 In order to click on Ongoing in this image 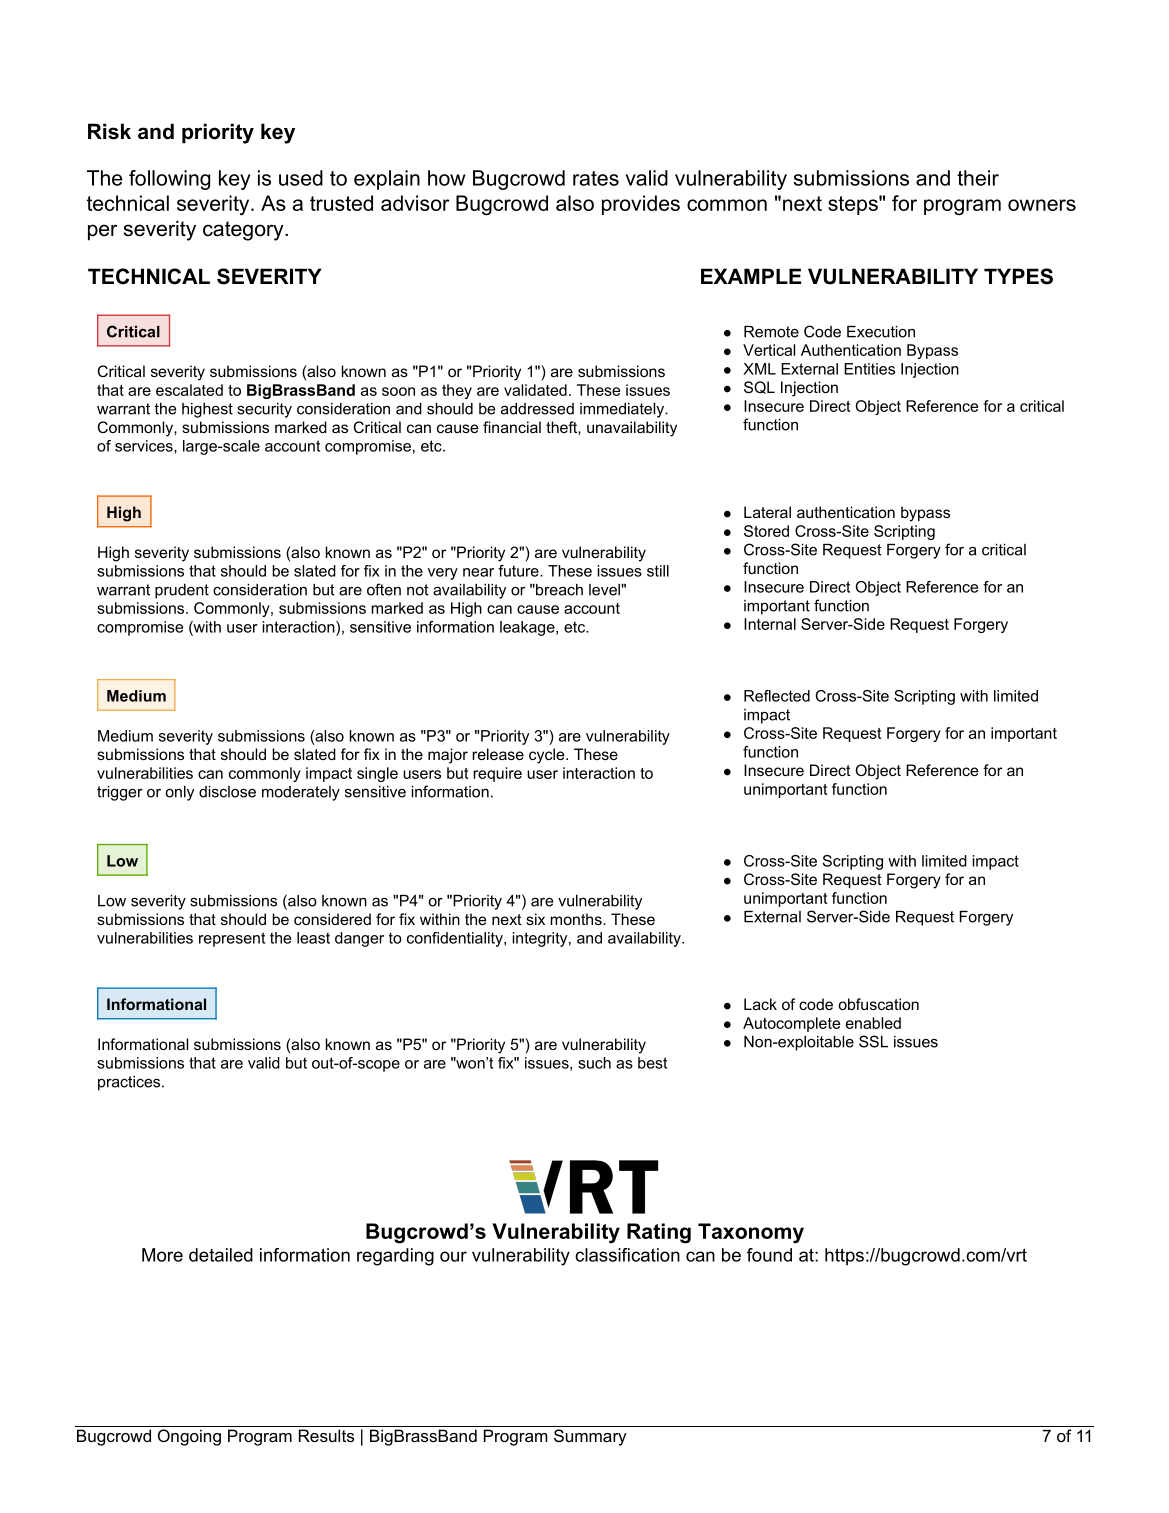, I will do `click(189, 1437)`.
